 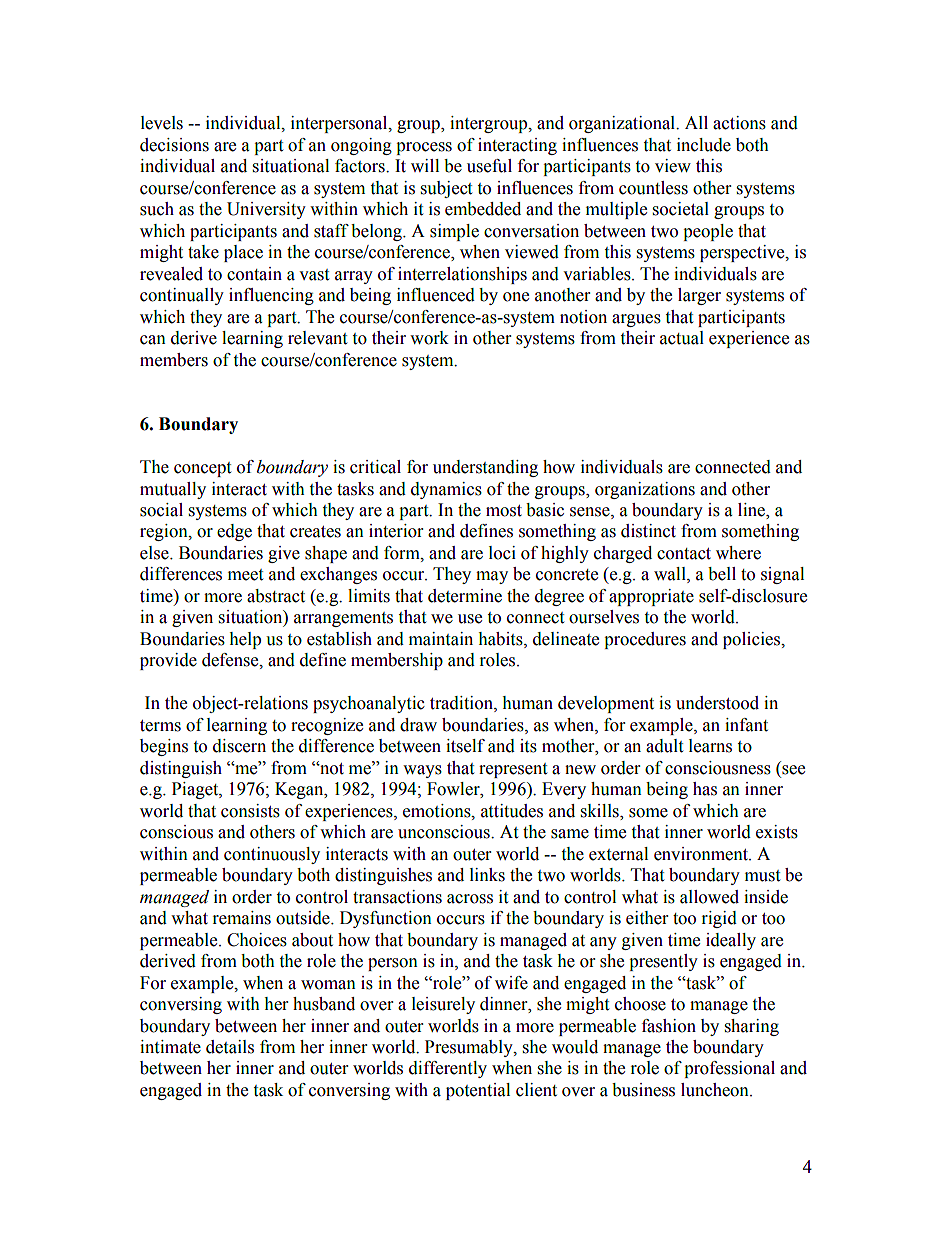 What do you see at coordinates (710, 746) in the screenshot?
I see `learns` at bounding box center [710, 746].
